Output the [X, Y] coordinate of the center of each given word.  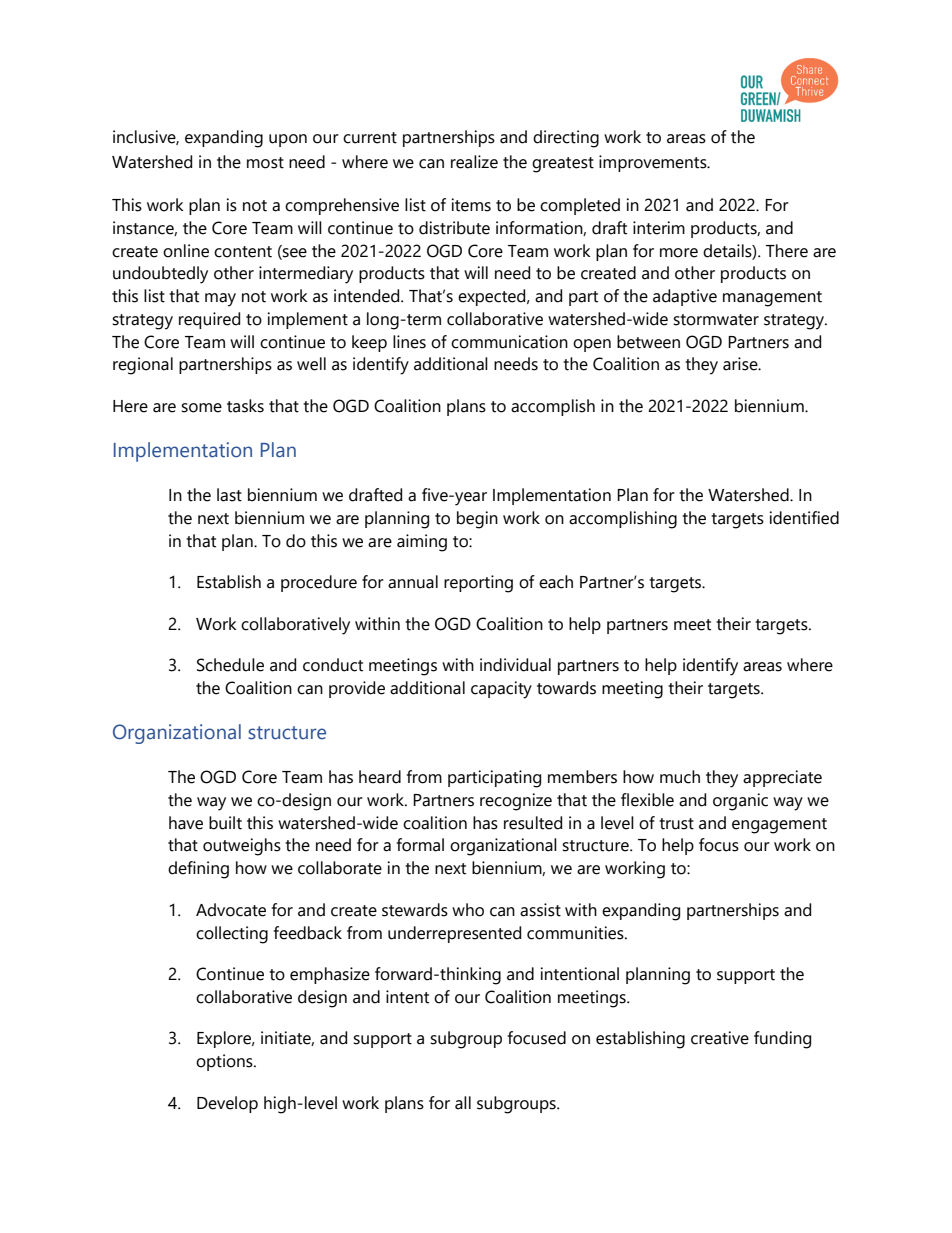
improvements [654, 163]
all [463, 1103]
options [225, 1062]
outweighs [242, 847]
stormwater [716, 320]
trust [676, 824]
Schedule [230, 665]
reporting [478, 584]
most [265, 163]
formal [420, 845]
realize [474, 162]
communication [509, 342]
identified [804, 518]
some [201, 408]
